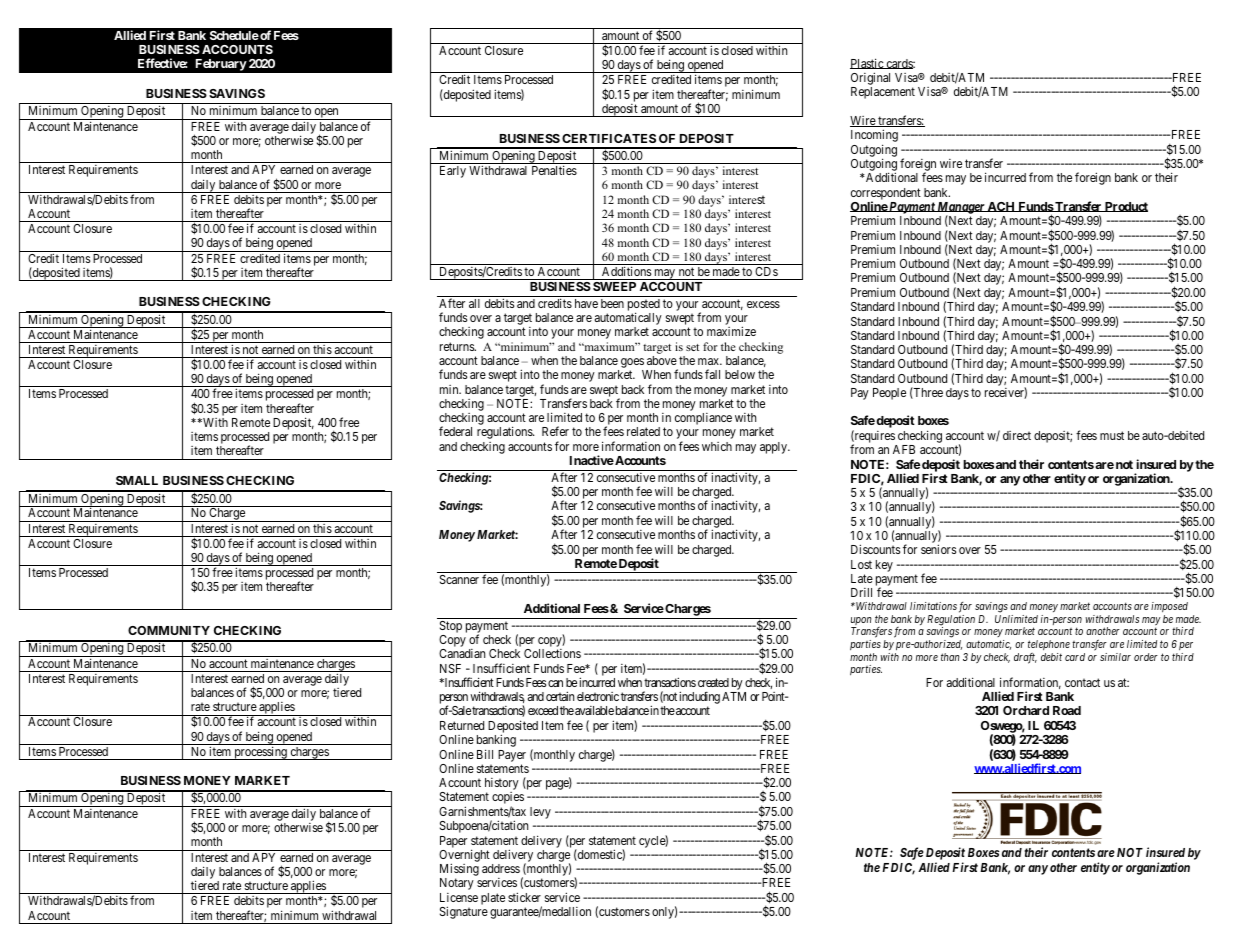 The width and height of the page is (1233, 952). Describe the element at coordinates (137, 480) in the page. I see `SMALL` at that location.
